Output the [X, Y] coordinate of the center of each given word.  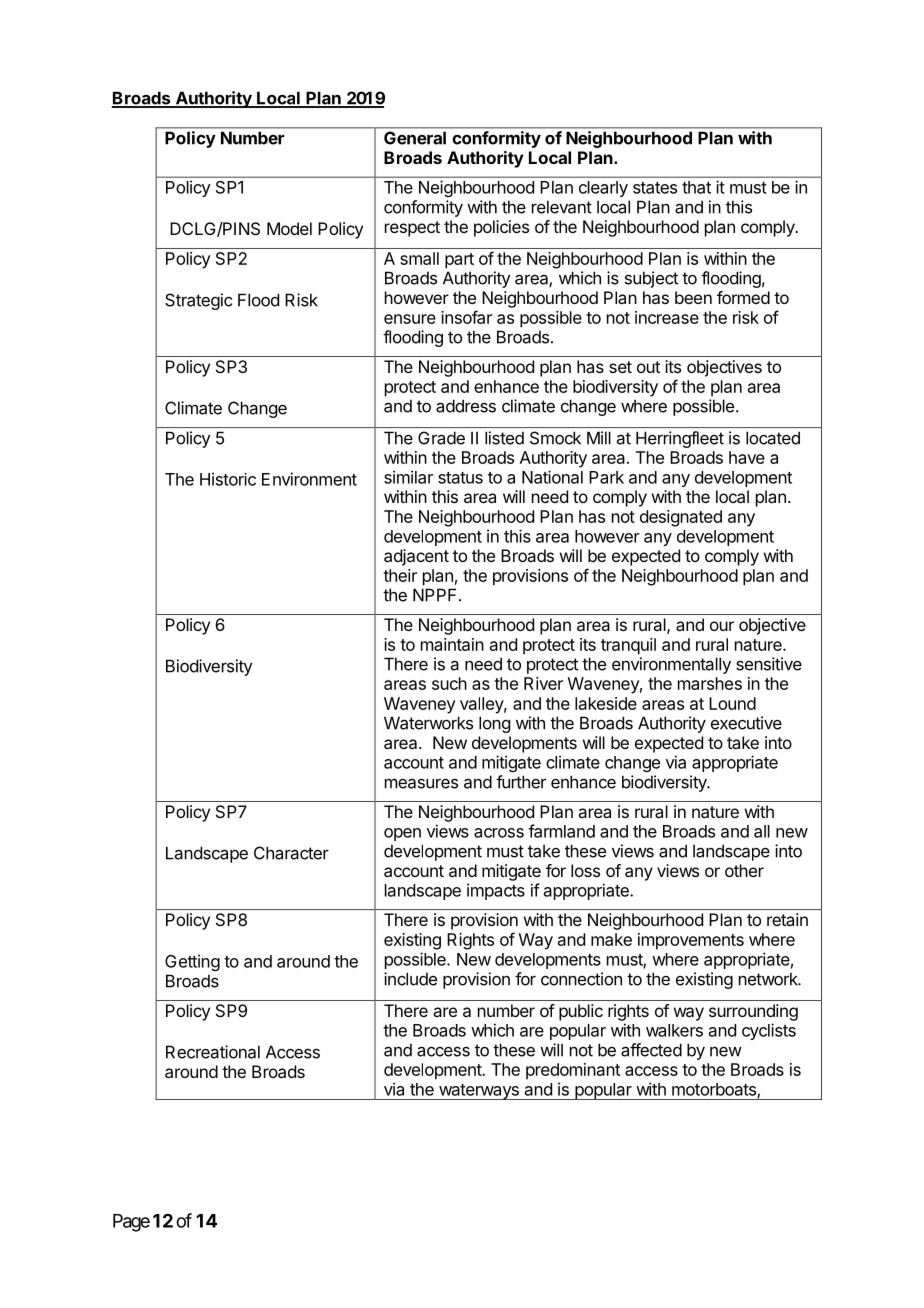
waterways [478, 1092]
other [744, 870]
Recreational [213, 1052]
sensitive [769, 664]
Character [291, 853]
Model [289, 228]
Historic [228, 479]
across [499, 833]
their [400, 575]
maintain [452, 644]
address [466, 406]
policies [501, 228]
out [648, 367]
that [696, 187]
